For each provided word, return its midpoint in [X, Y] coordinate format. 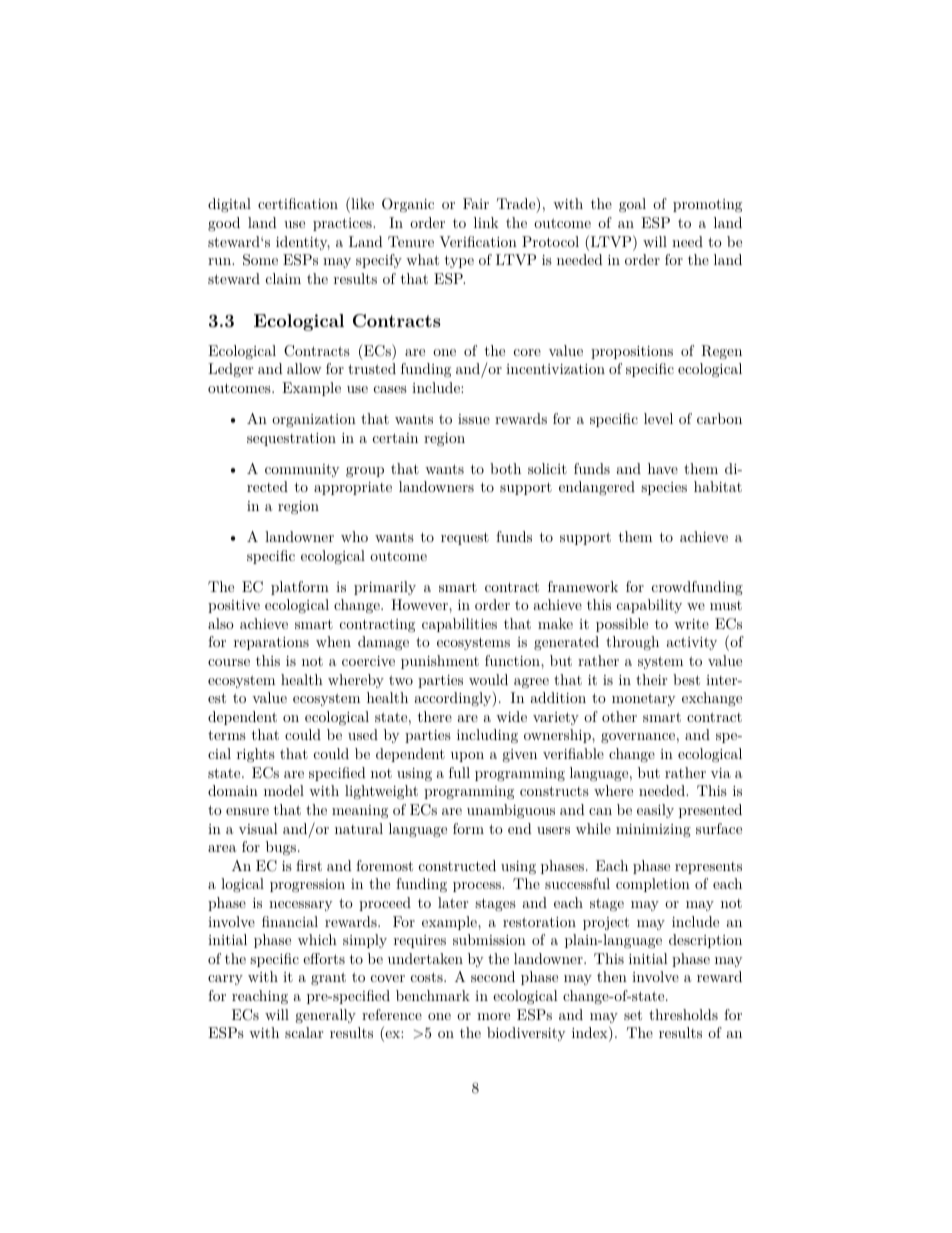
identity [303, 243]
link [486, 222]
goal [632, 205]
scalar [304, 1032]
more [493, 1016]
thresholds [683, 1014]
